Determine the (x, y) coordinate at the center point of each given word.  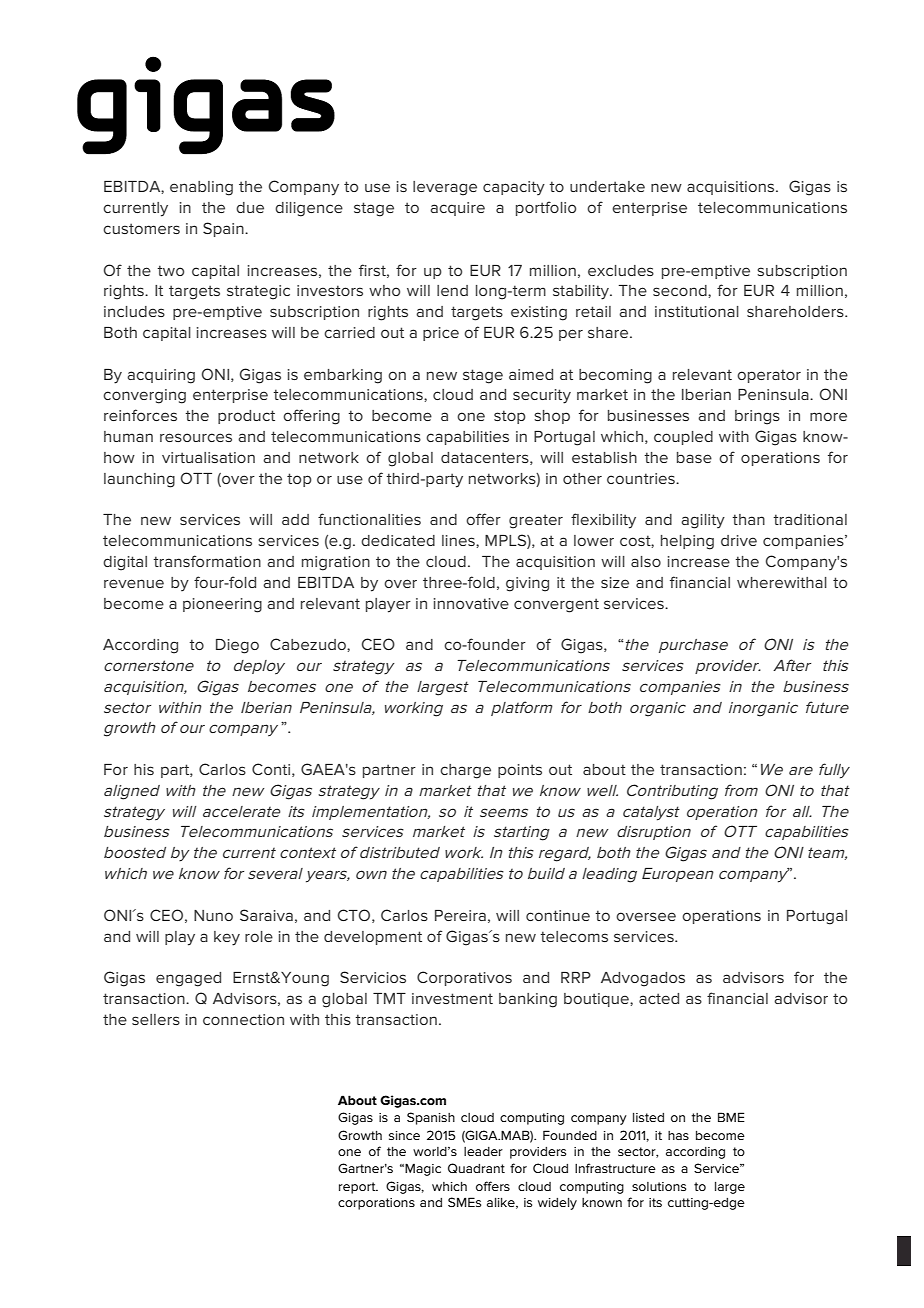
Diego (237, 646)
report (358, 1188)
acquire (457, 209)
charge (465, 771)
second (681, 290)
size (615, 582)
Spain (224, 229)
